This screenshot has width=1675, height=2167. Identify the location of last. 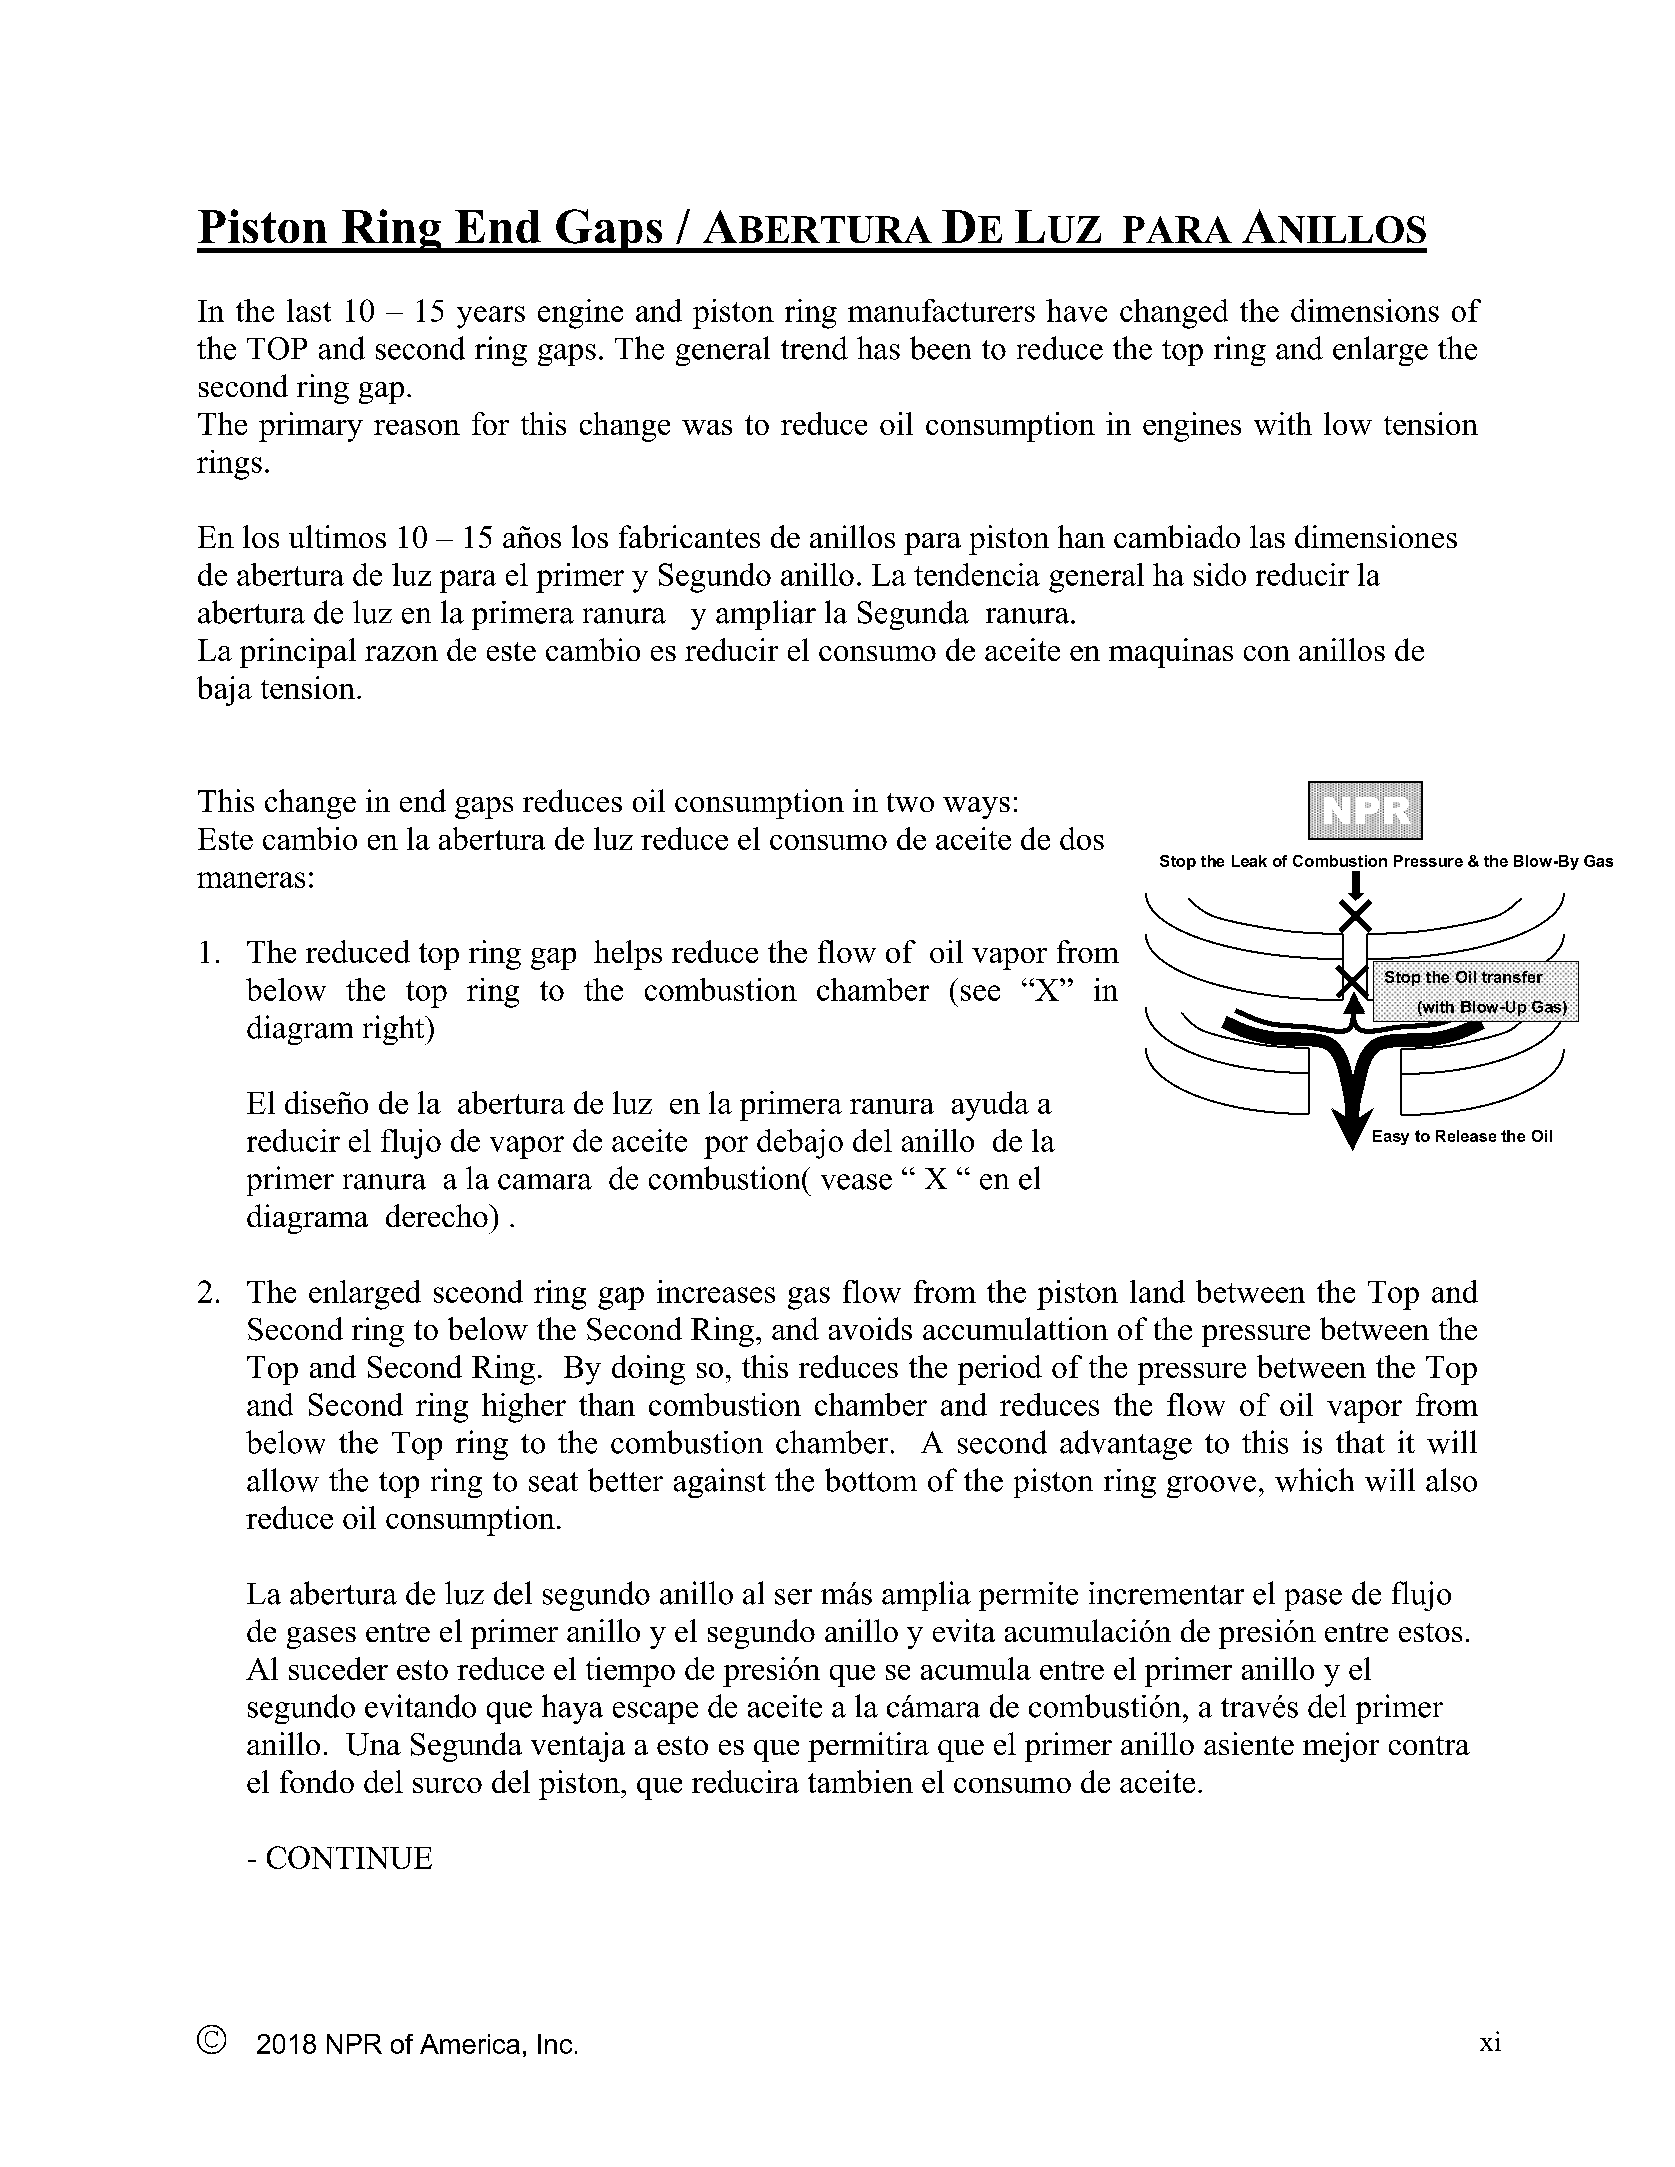
(309, 310).
